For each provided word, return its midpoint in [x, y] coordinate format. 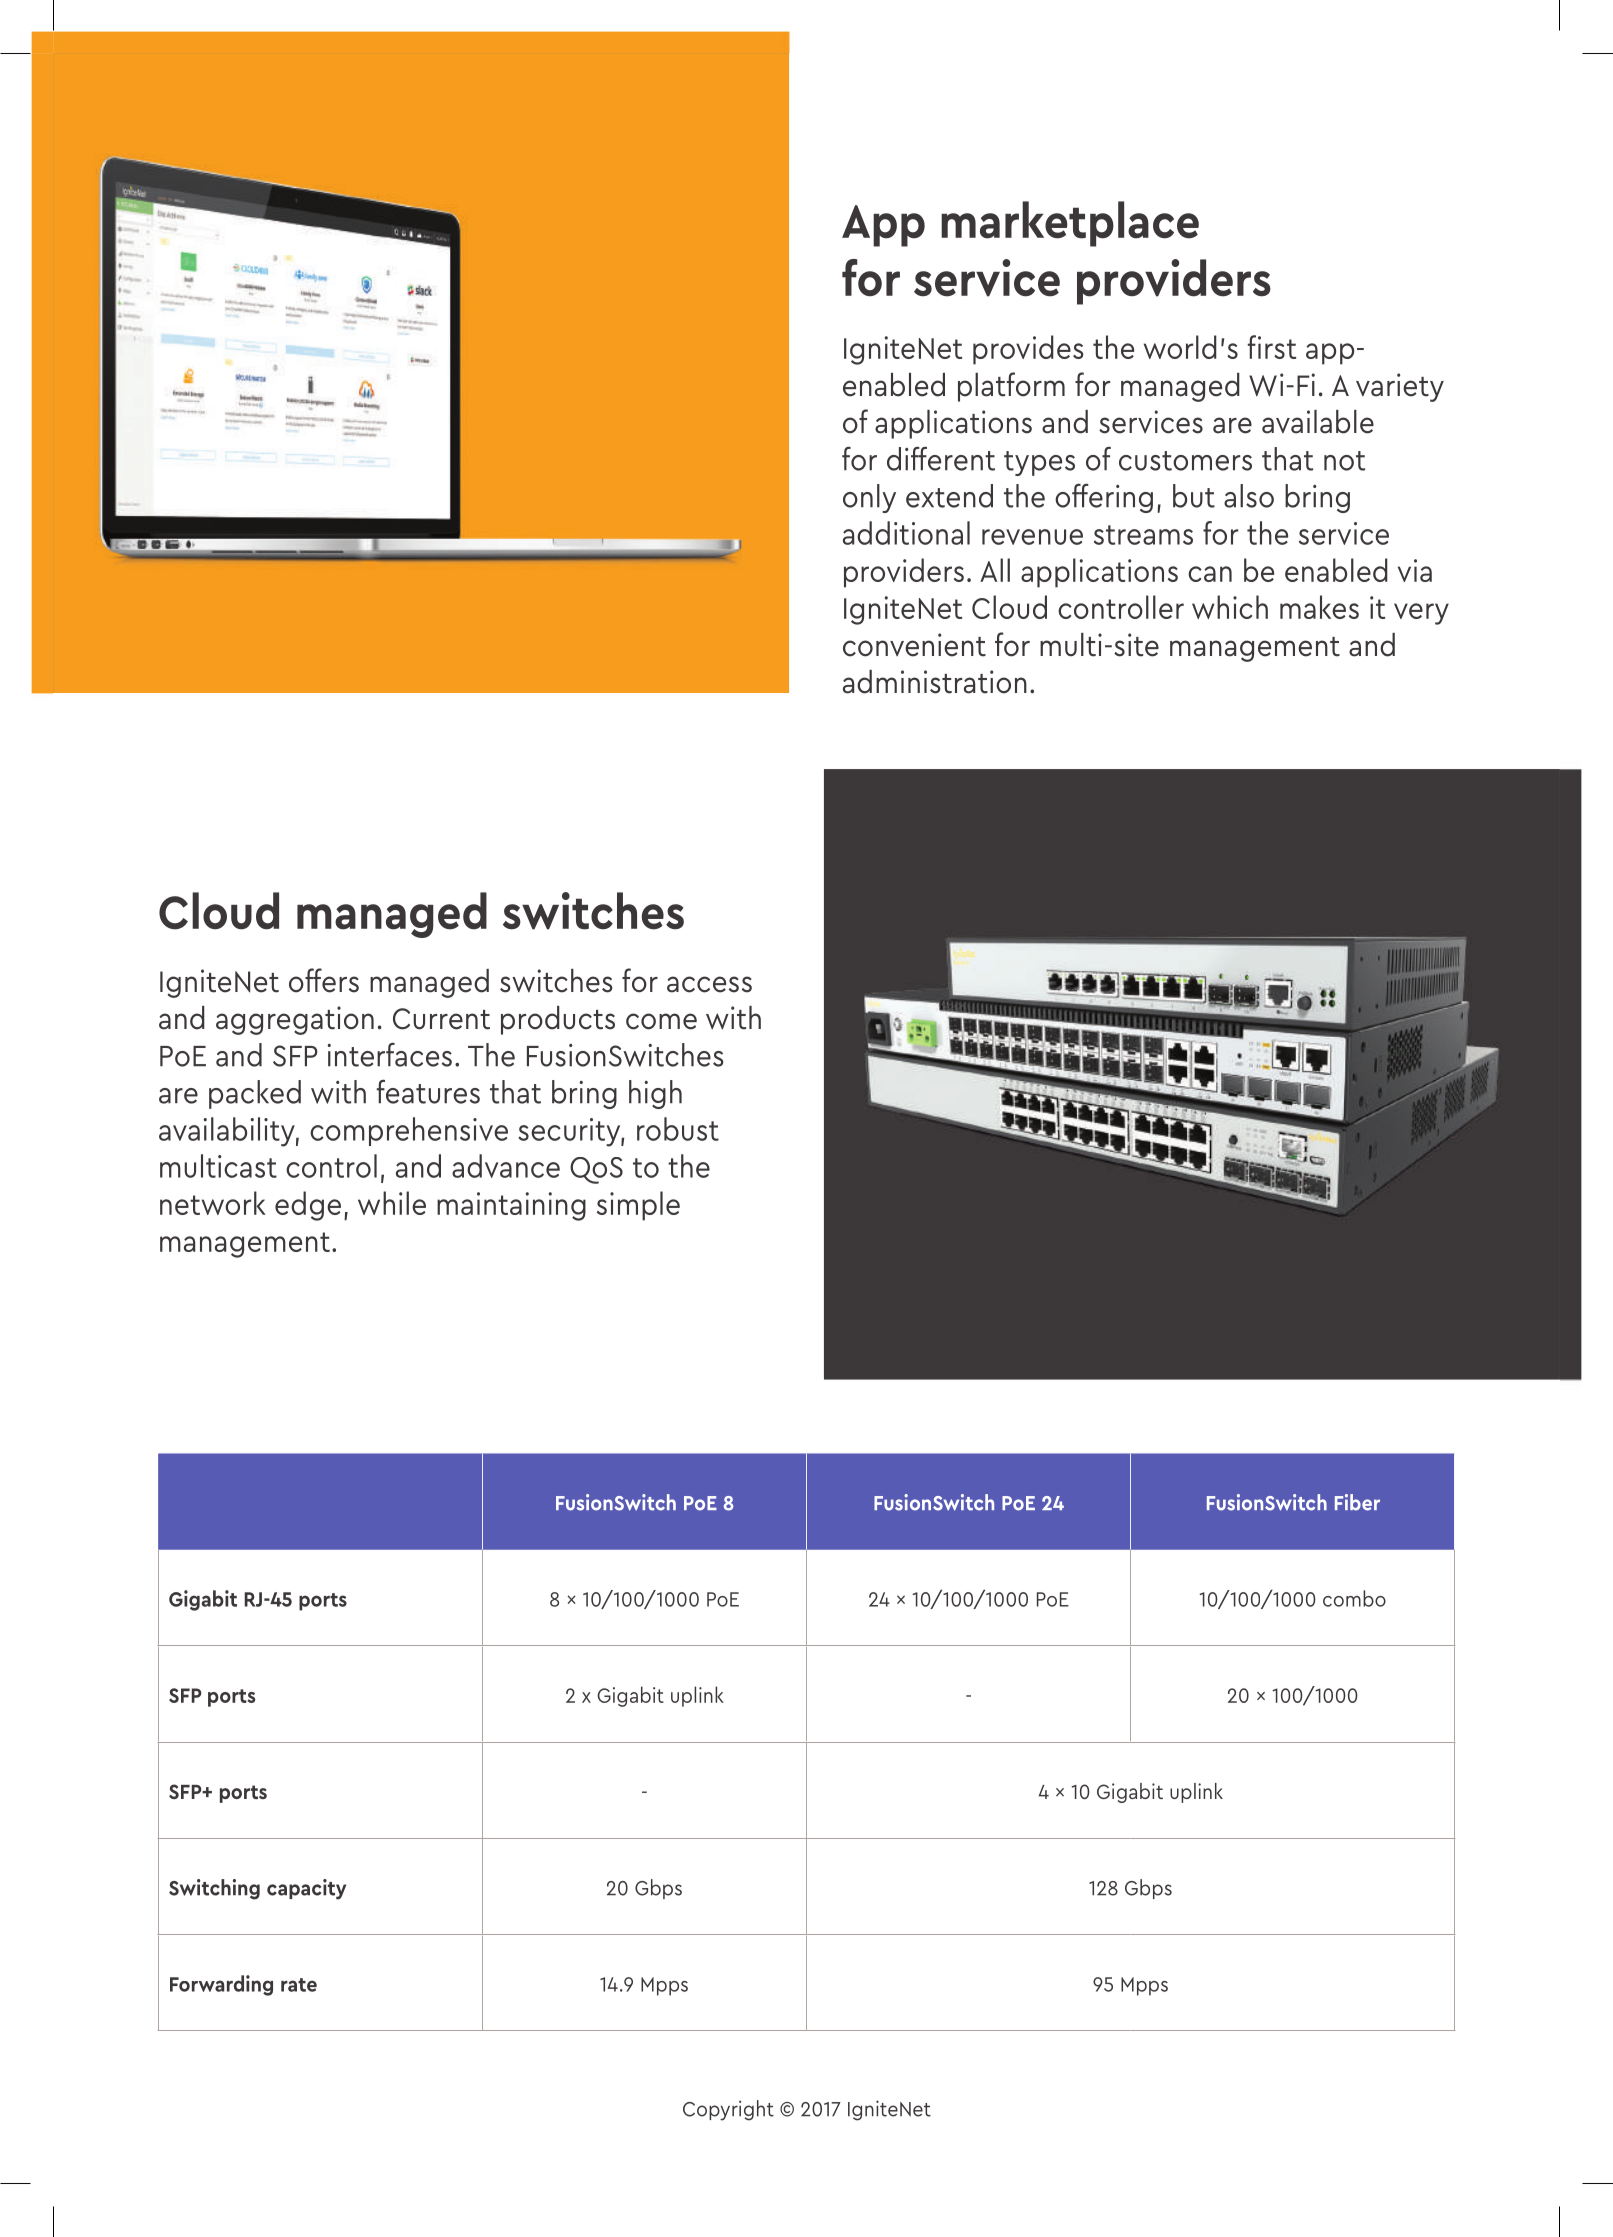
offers [324, 980]
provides [1028, 350]
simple [638, 1206]
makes [1319, 607]
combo [1354, 1598]
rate [299, 1985]
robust [678, 1129]
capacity [306, 1889]
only [869, 498]
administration [935, 682]
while [392, 1203]
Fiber [1357, 1502]
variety [1400, 387]
